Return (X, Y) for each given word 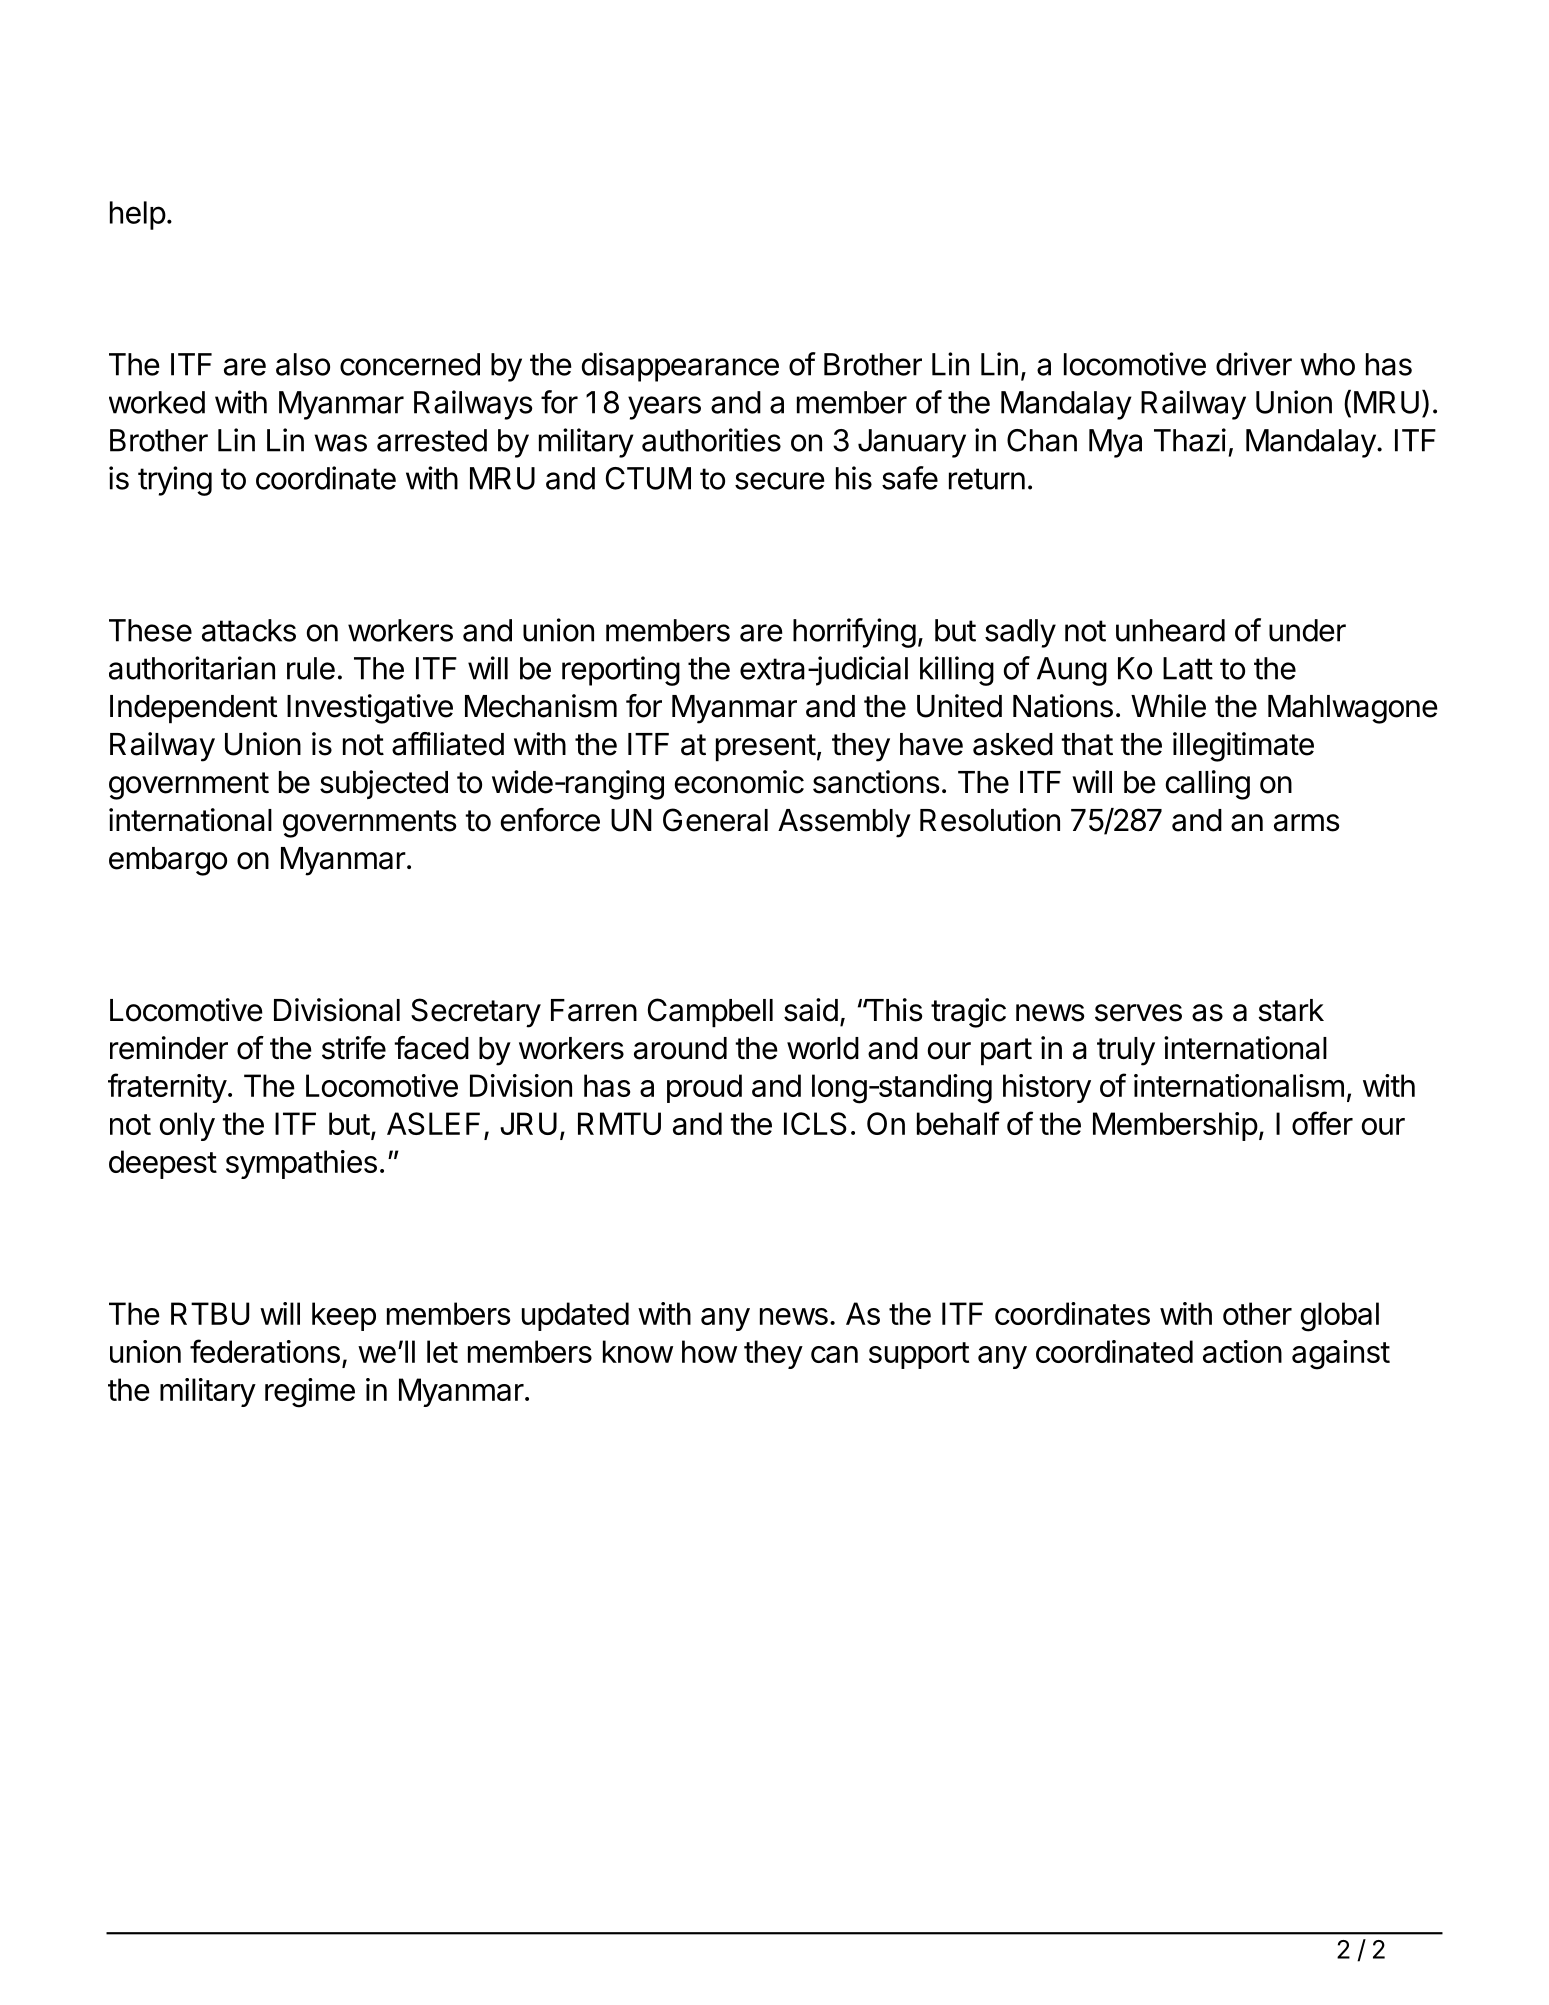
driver (1254, 364)
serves (1138, 1013)
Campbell (710, 1013)
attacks (249, 630)
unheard (1170, 630)
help (138, 215)
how (709, 1351)
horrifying (854, 633)
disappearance (680, 367)
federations (265, 1351)
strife (354, 1048)
